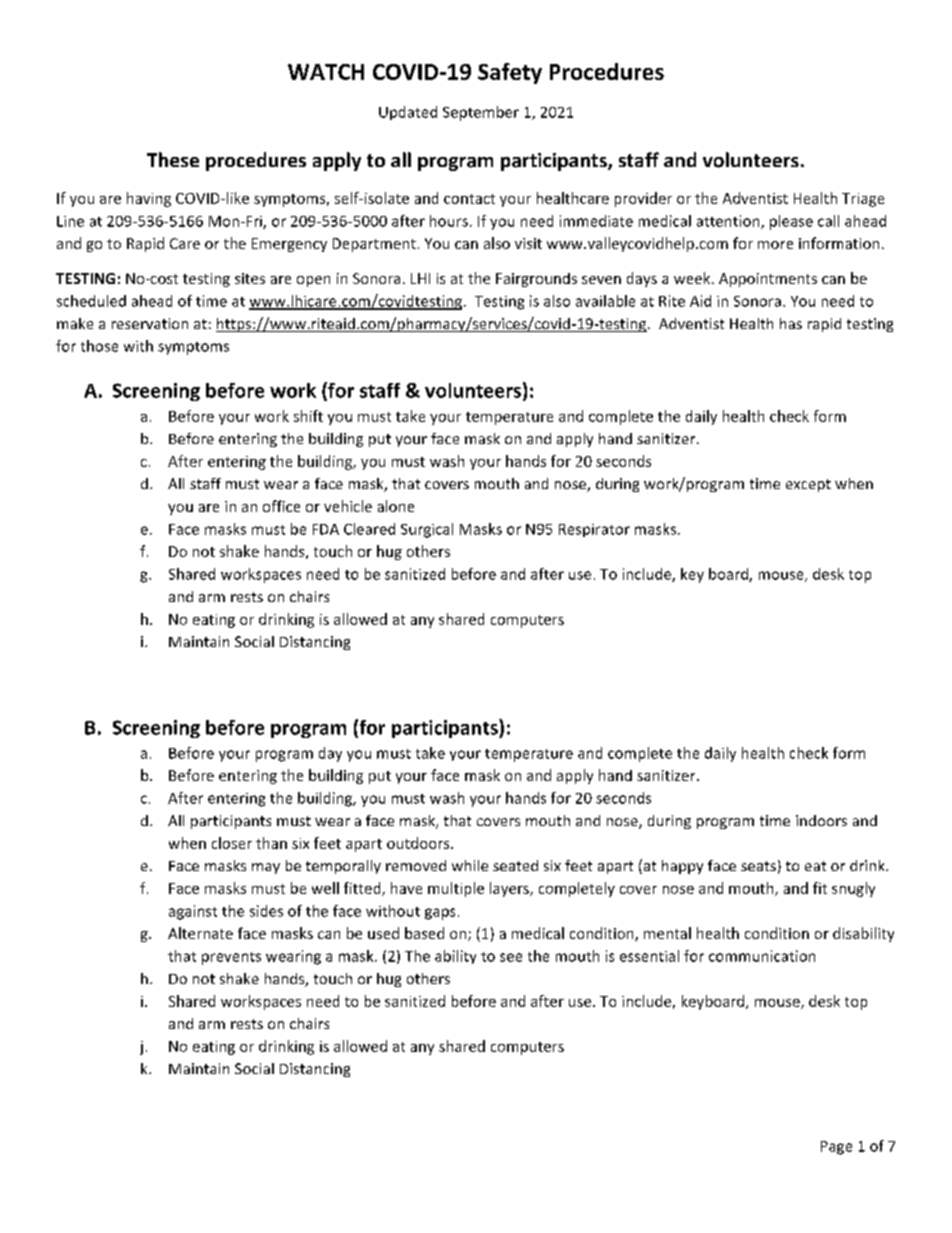 This page has width=952, height=1233. I want to click on These, so click(173, 159).
